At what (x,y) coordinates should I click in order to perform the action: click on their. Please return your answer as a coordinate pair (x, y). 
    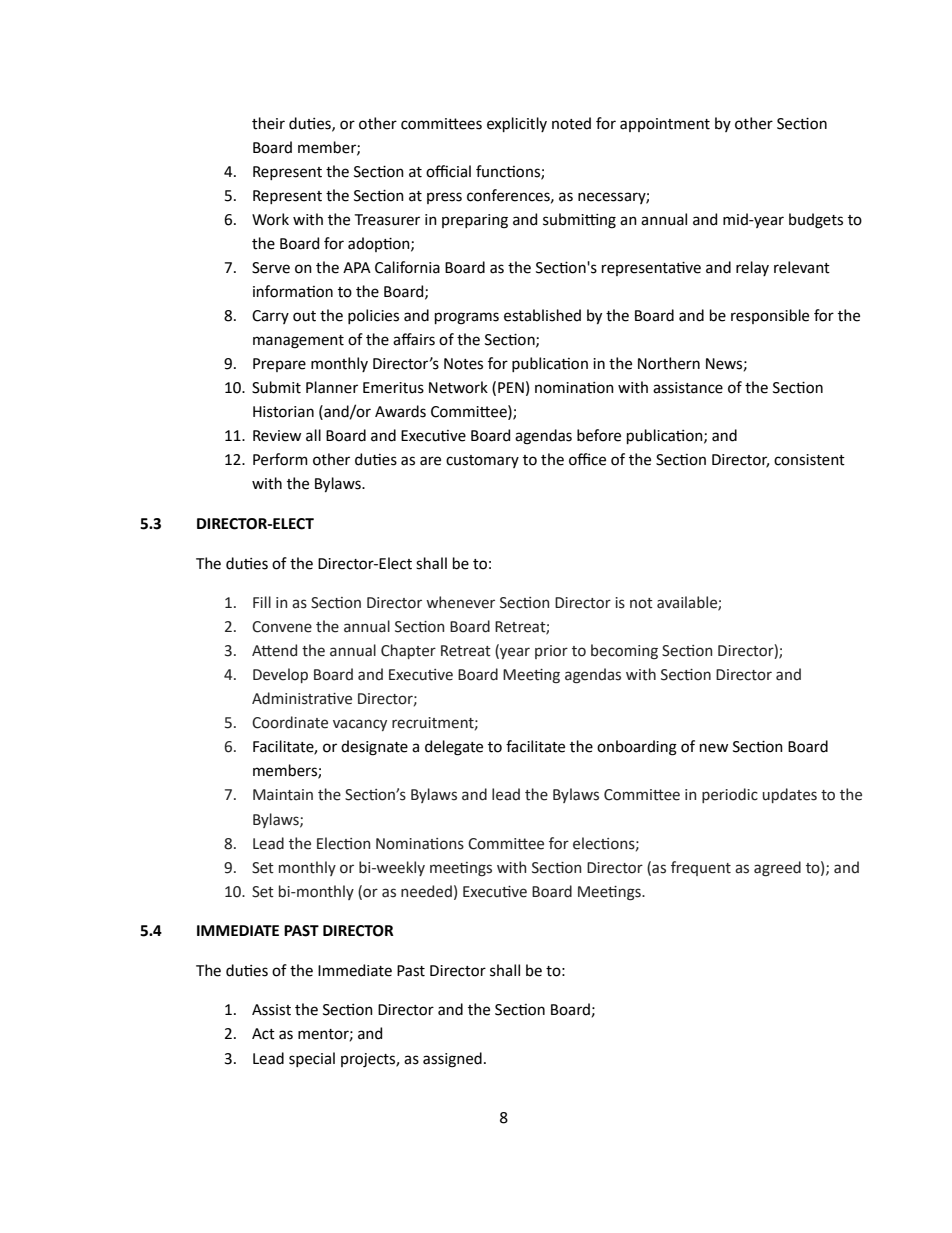
    Looking at the image, I should click on (268, 123).
